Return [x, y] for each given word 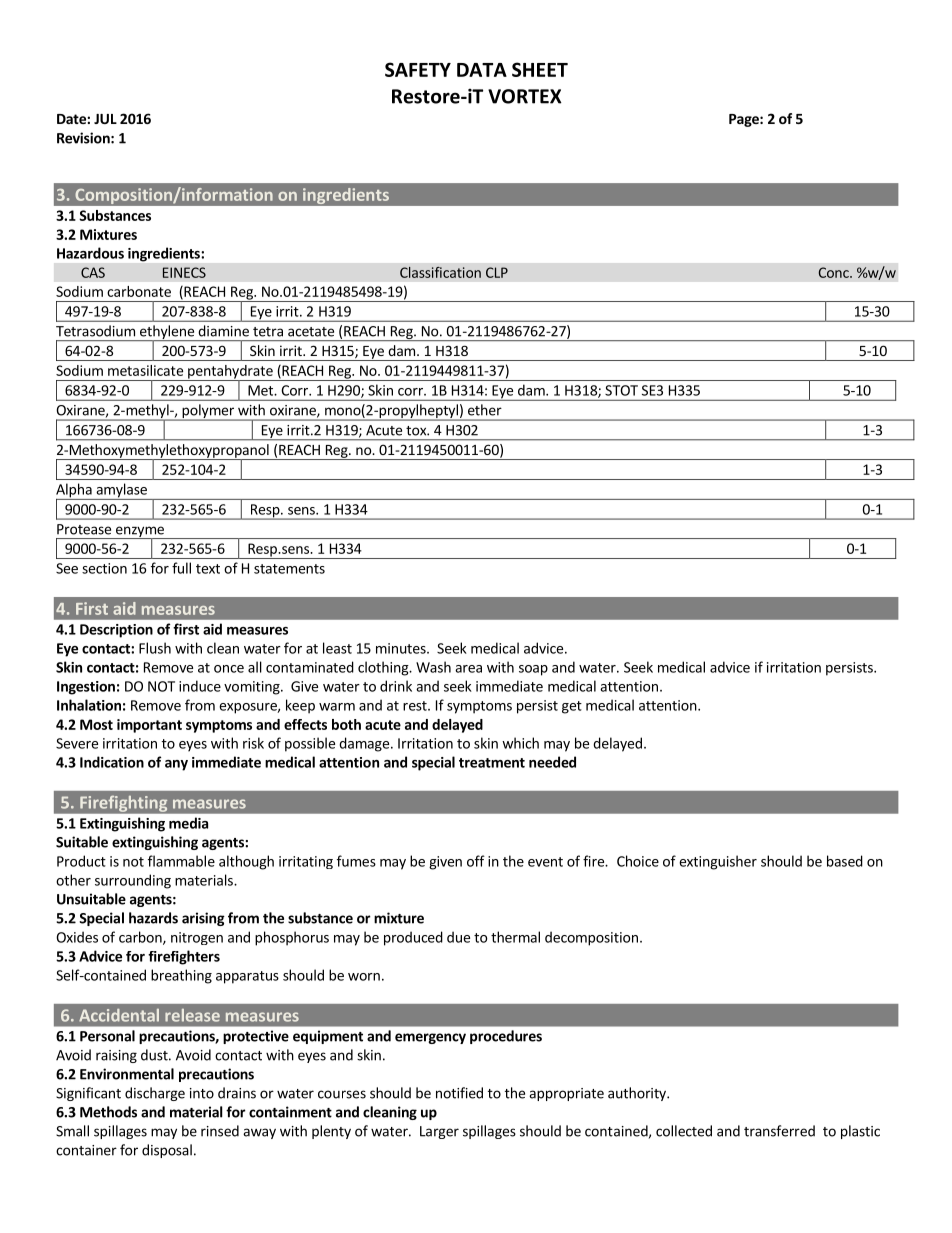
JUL [105, 119]
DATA [482, 70]
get [572, 707]
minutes [402, 648]
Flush [155, 648]
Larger [439, 1132]
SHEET [540, 69]
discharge [155, 1094]
